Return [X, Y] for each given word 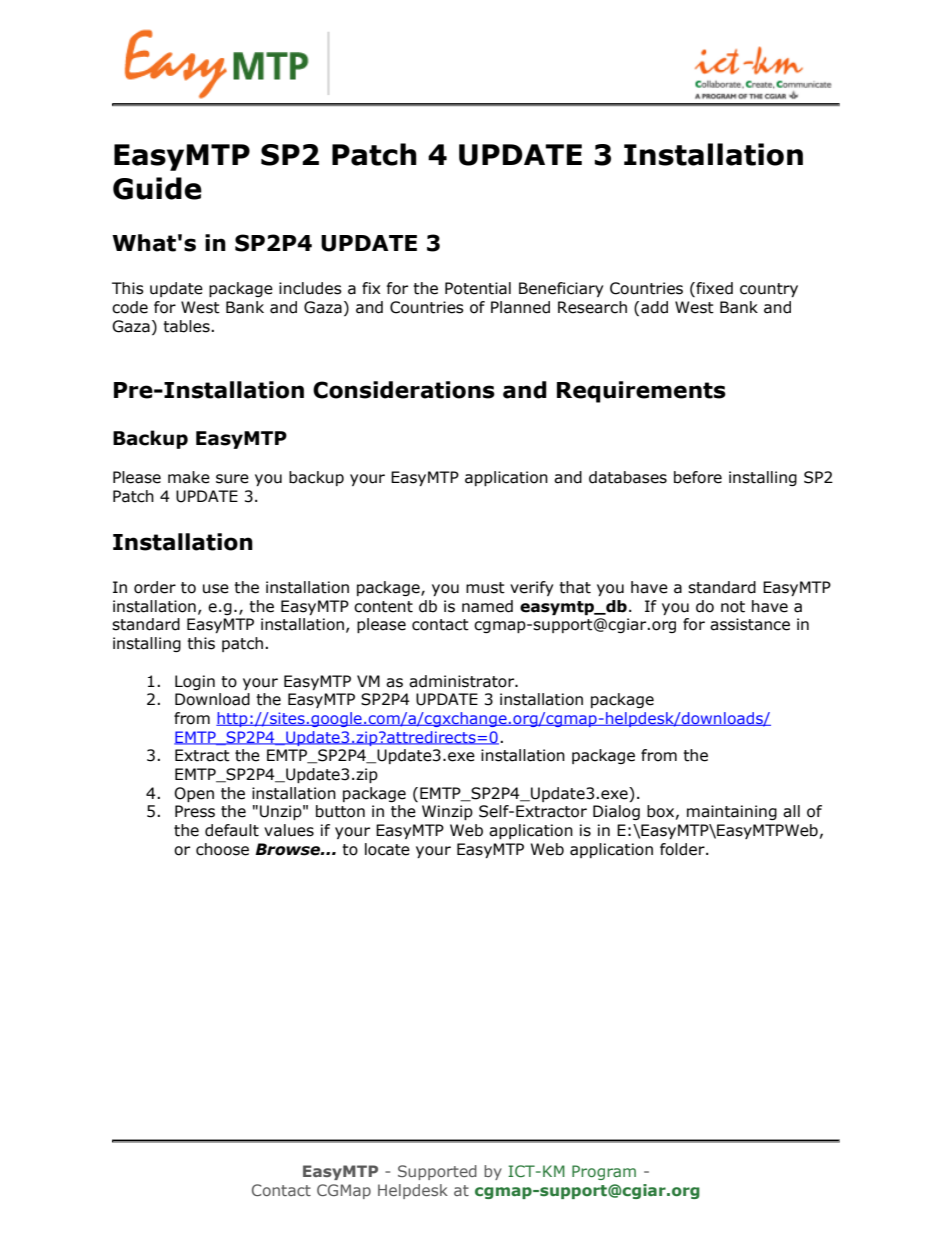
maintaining [732, 812]
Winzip [447, 812]
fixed [713, 289]
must [485, 588]
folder [683, 849]
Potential [478, 288]
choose [222, 849]
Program [604, 1172]
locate [387, 849]
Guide [157, 188]
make [189, 477]
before [698, 477]
